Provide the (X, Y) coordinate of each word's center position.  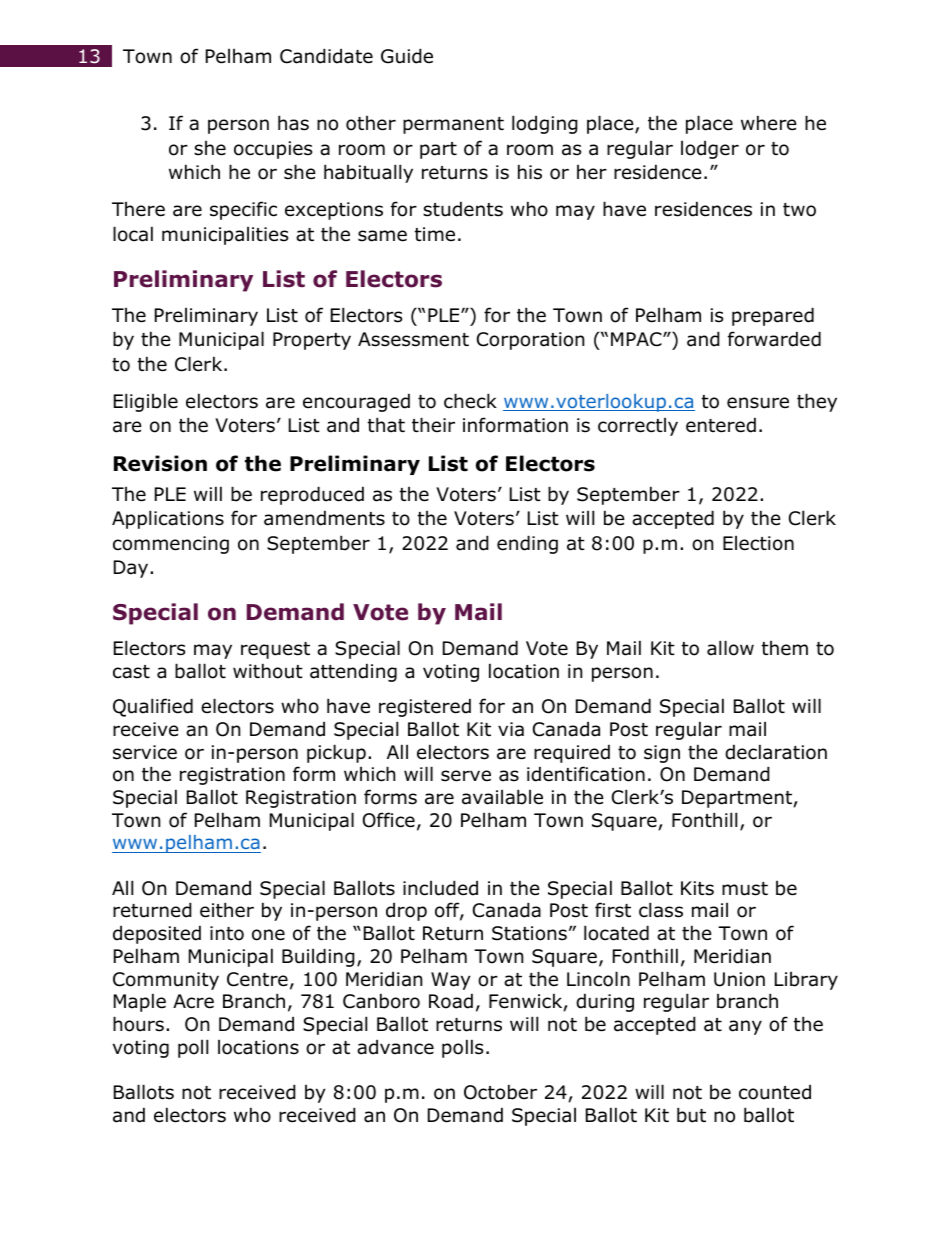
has (293, 123)
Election (758, 543)
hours (138, 1024)
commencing (171, 545)
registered (425, 707)
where (769, 123)
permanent (453, 125)
